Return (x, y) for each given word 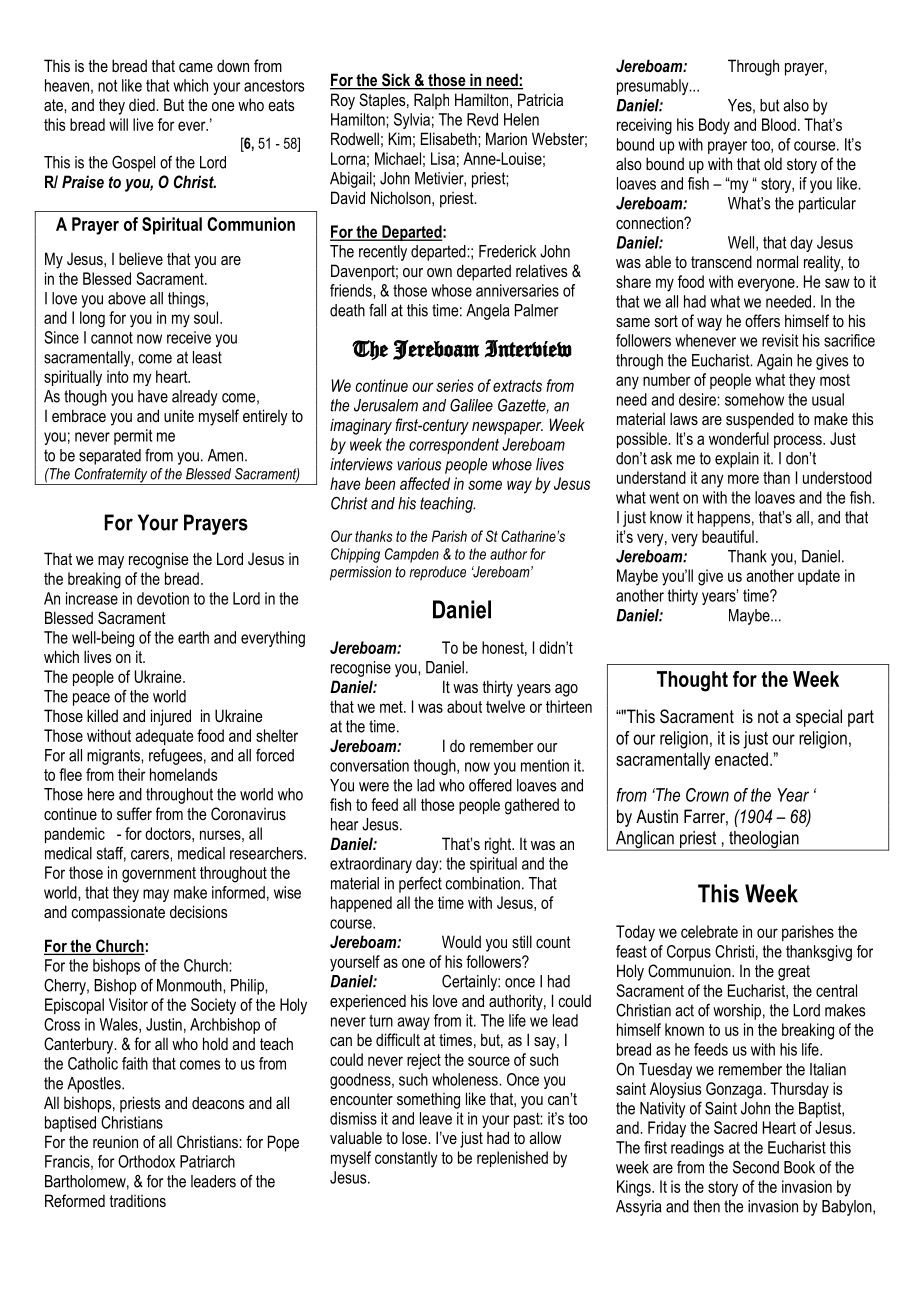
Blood (779, 124)
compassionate (118, 913)
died (143, 104)
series (455, 385)
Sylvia (412, 121)
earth (193, 637)
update (819, 577)
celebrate (709, 931)
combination (483, 883)
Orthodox (146, 1161)
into (118, 376)
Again (774, 362)
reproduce (437, 573)
